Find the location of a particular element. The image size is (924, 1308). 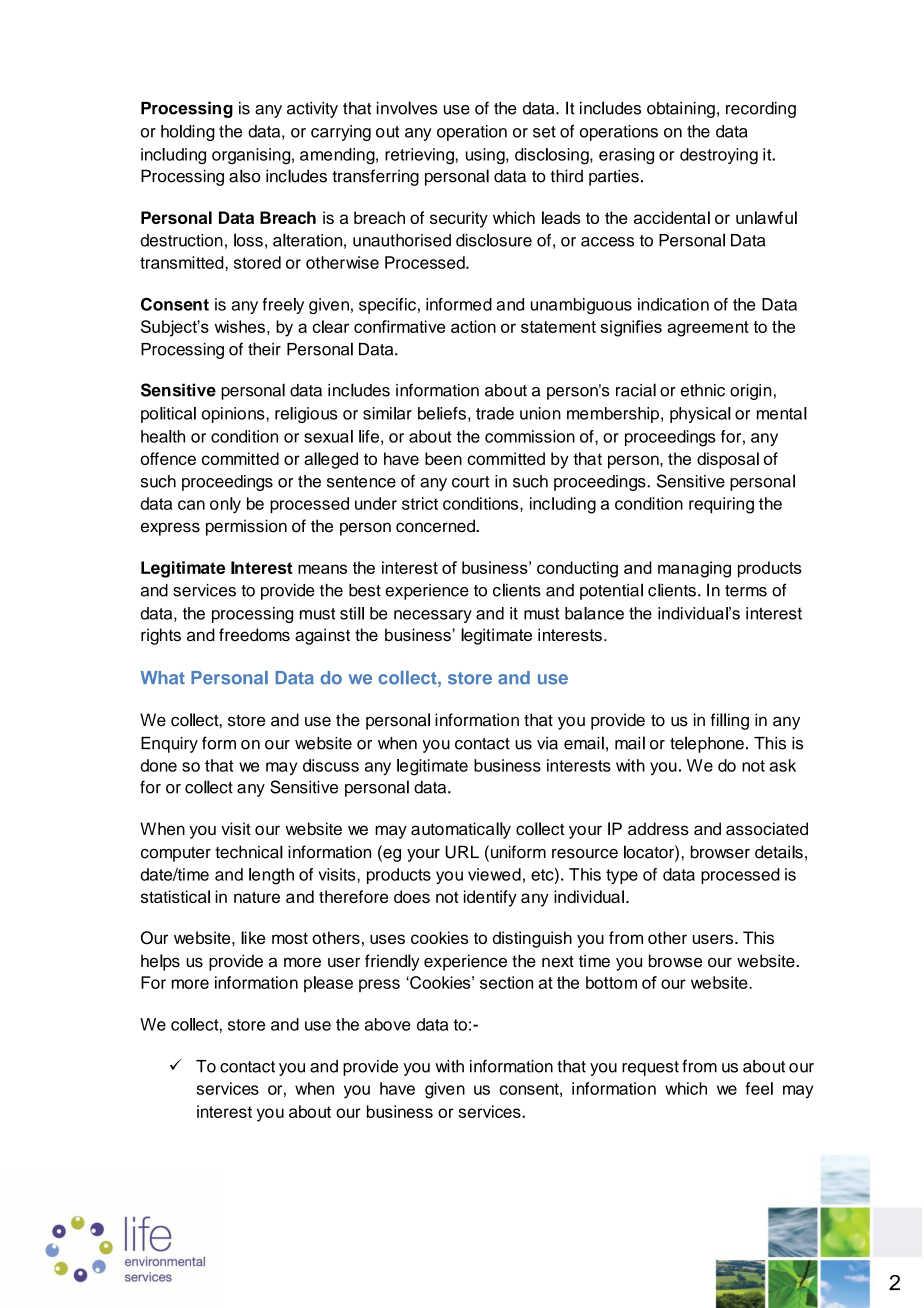

managing is located at coordinates (694, 569).
